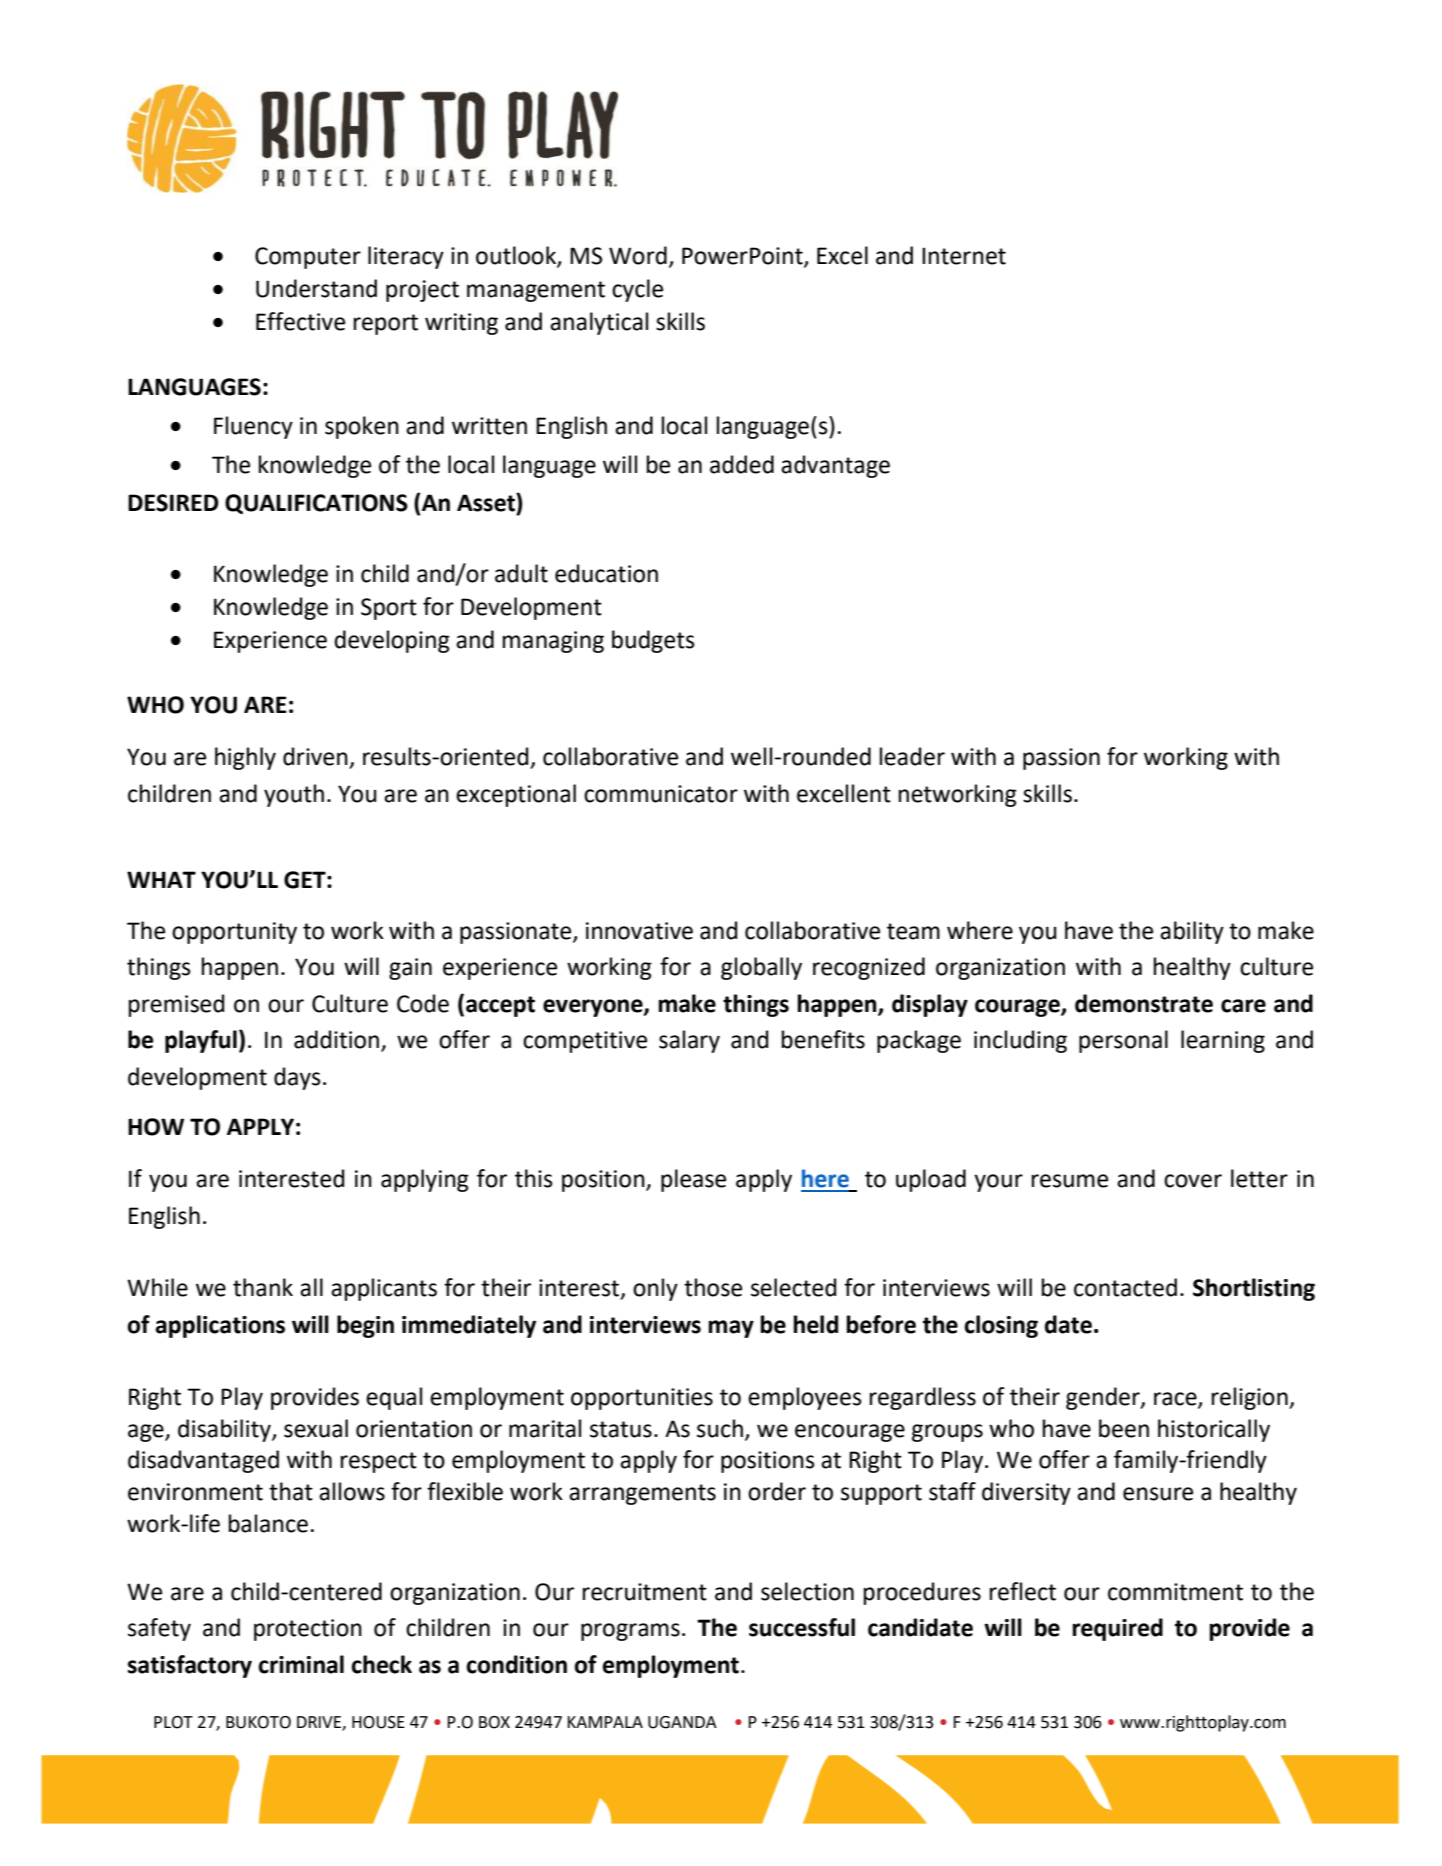 This document has height=1866, width=1442. Describe the element at coordinates (338, 1040) in the document. I see `addition` at that location.
